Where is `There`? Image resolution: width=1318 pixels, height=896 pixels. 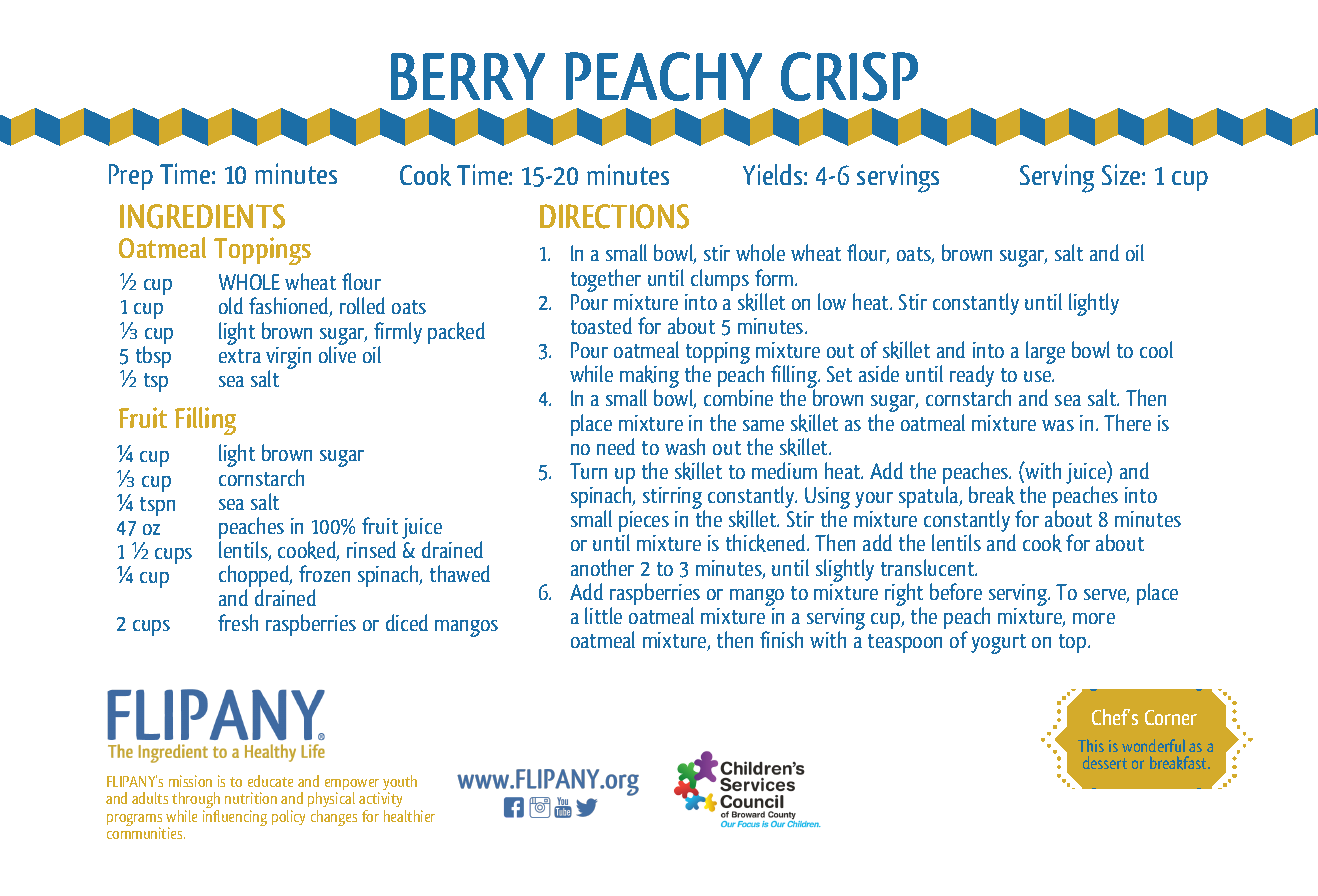 There is located at coordinates (1127, 422).
